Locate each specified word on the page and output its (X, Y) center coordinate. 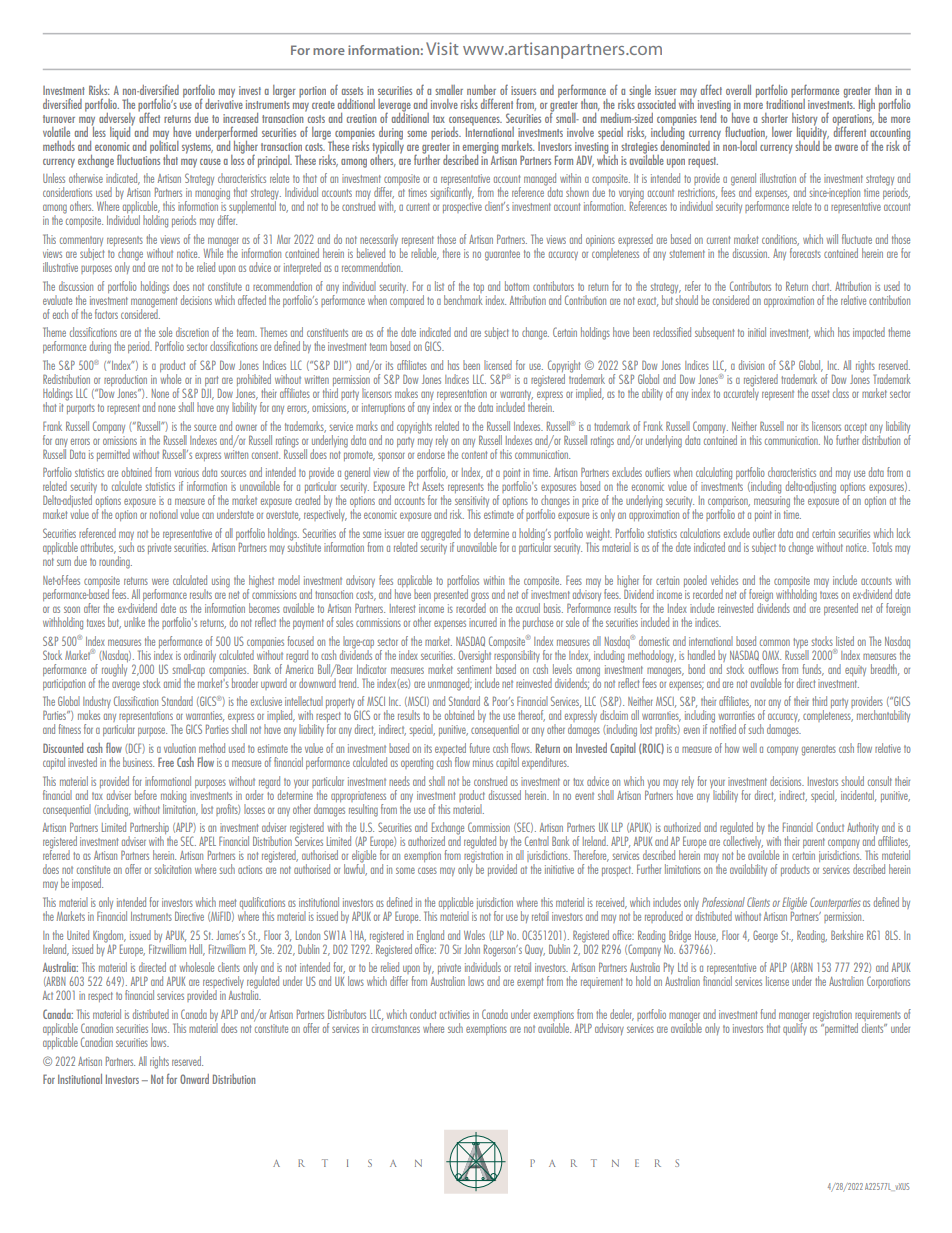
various (186, 472)
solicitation (173, 869)
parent (814, 843)
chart (821, 286)
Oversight (475, 656)
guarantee (502, 255)
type (800, 643)
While (213, 253)
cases (427, 870)
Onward (194, 1079)
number (481, 90)
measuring (772, 502)
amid (172, 683)
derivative (224, 102)
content (474, 455)
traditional (785, 102)
